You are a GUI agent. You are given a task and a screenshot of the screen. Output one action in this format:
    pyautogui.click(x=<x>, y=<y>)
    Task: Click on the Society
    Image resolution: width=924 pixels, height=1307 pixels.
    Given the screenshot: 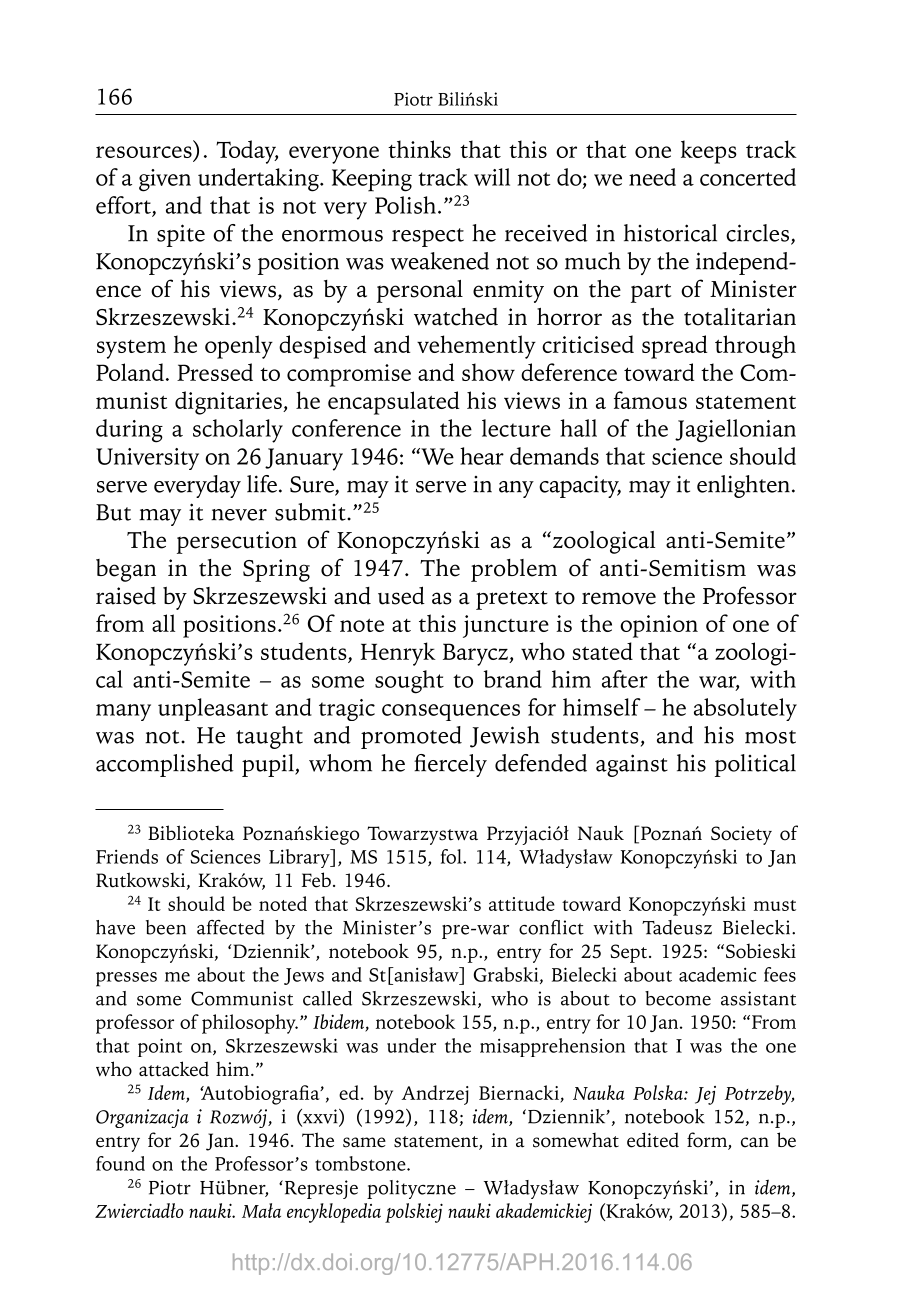 What is the action you would take?
    pyautogui.click(x=741, y=835)
